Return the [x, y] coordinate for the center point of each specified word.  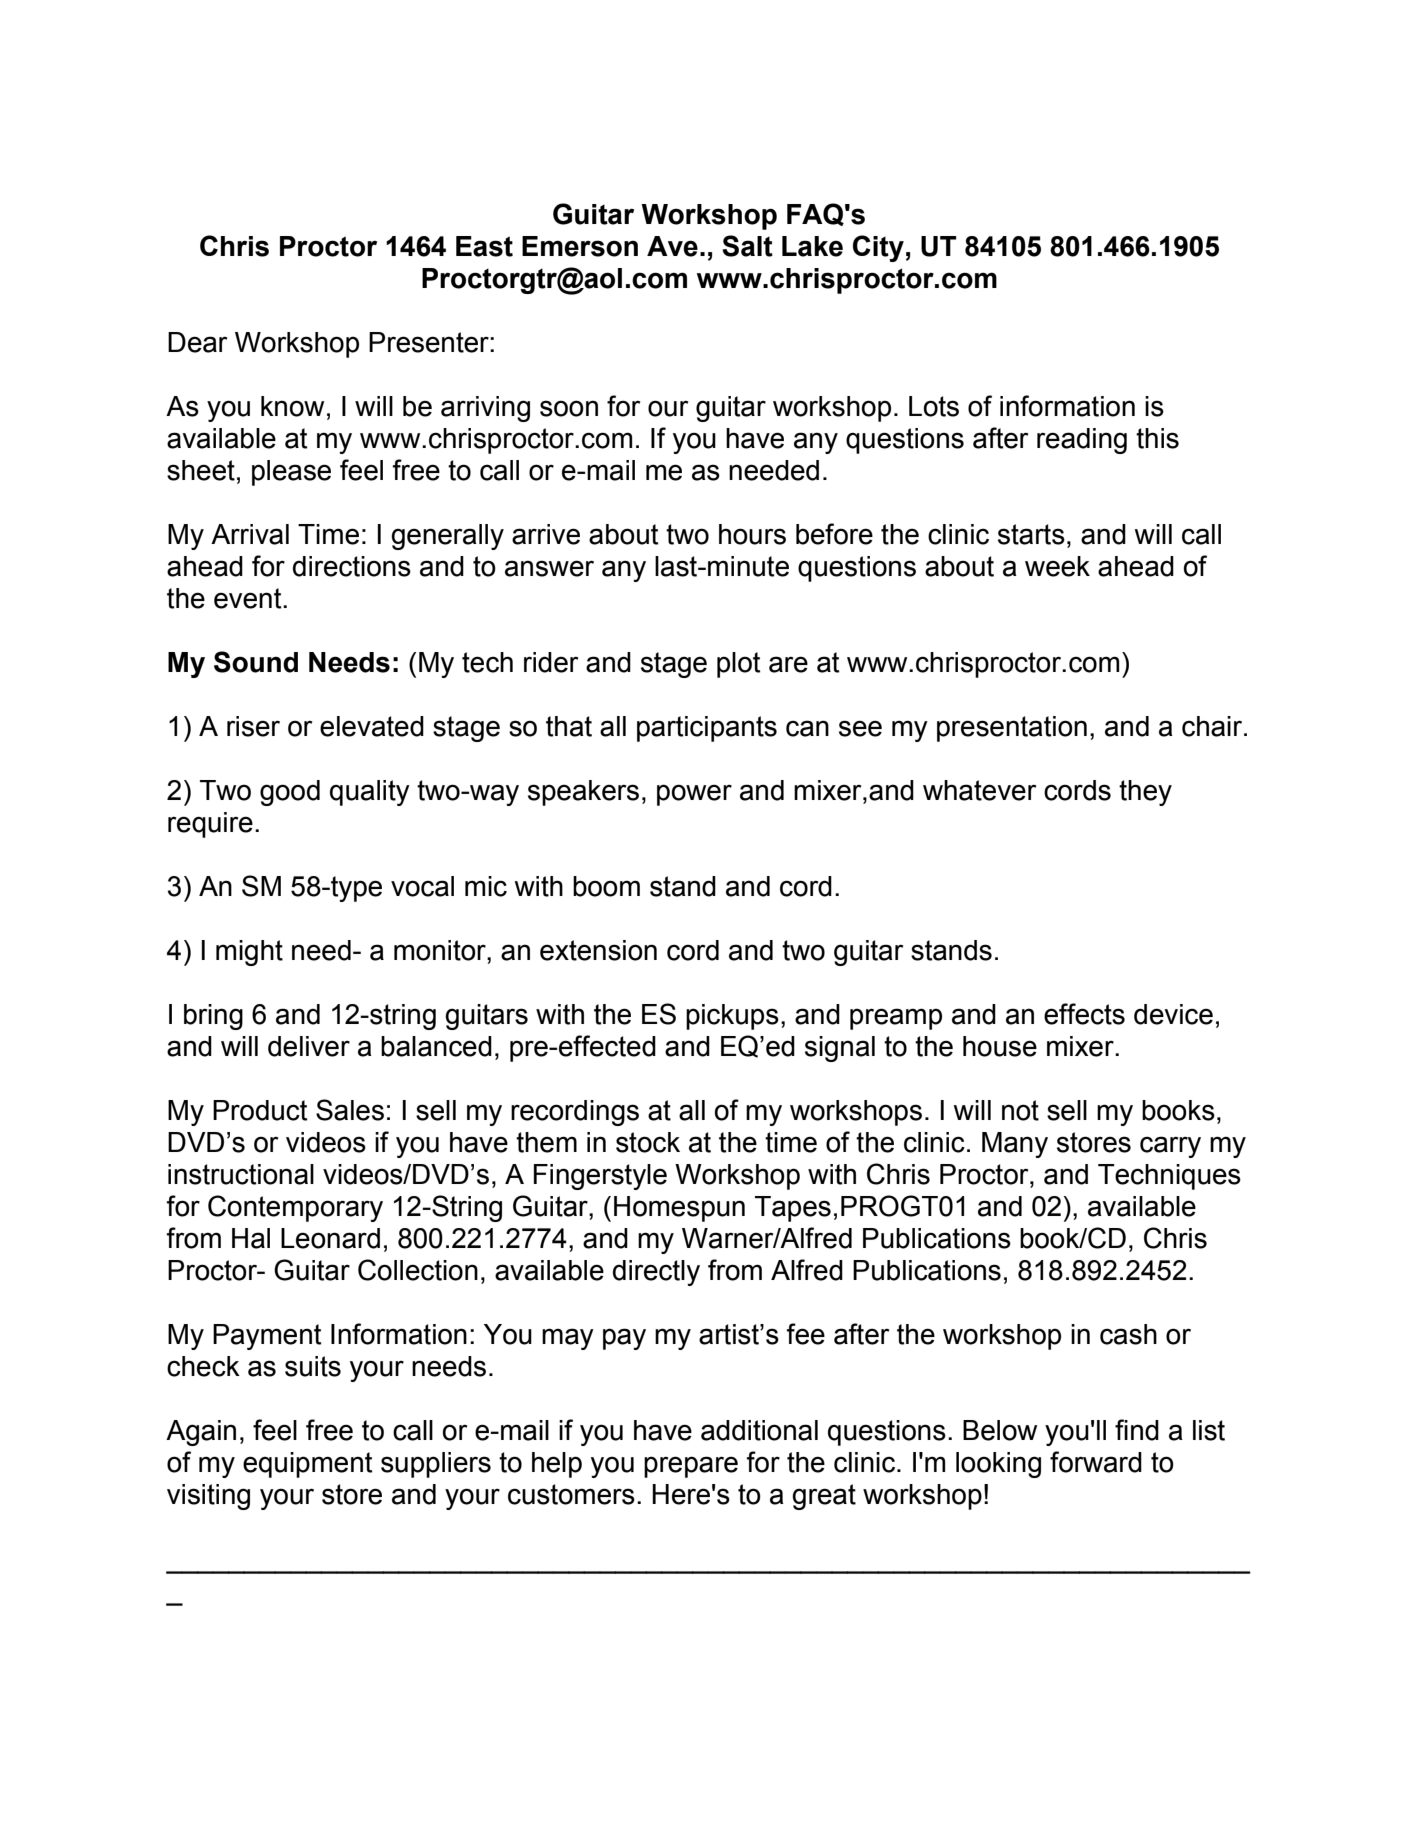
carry [1170, 1147]
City [878, 248]
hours [752, 534]
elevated [372, 726]
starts [1031, 534]
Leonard [330, 1238]
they [1145, 793]
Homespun [679, 1209]
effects [1084, 1014]
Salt [747, 246]
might [249, 953]
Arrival [250, 534]
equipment [308, 1465]
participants [707, 729]
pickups [732, 1017]
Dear [197, 342]
